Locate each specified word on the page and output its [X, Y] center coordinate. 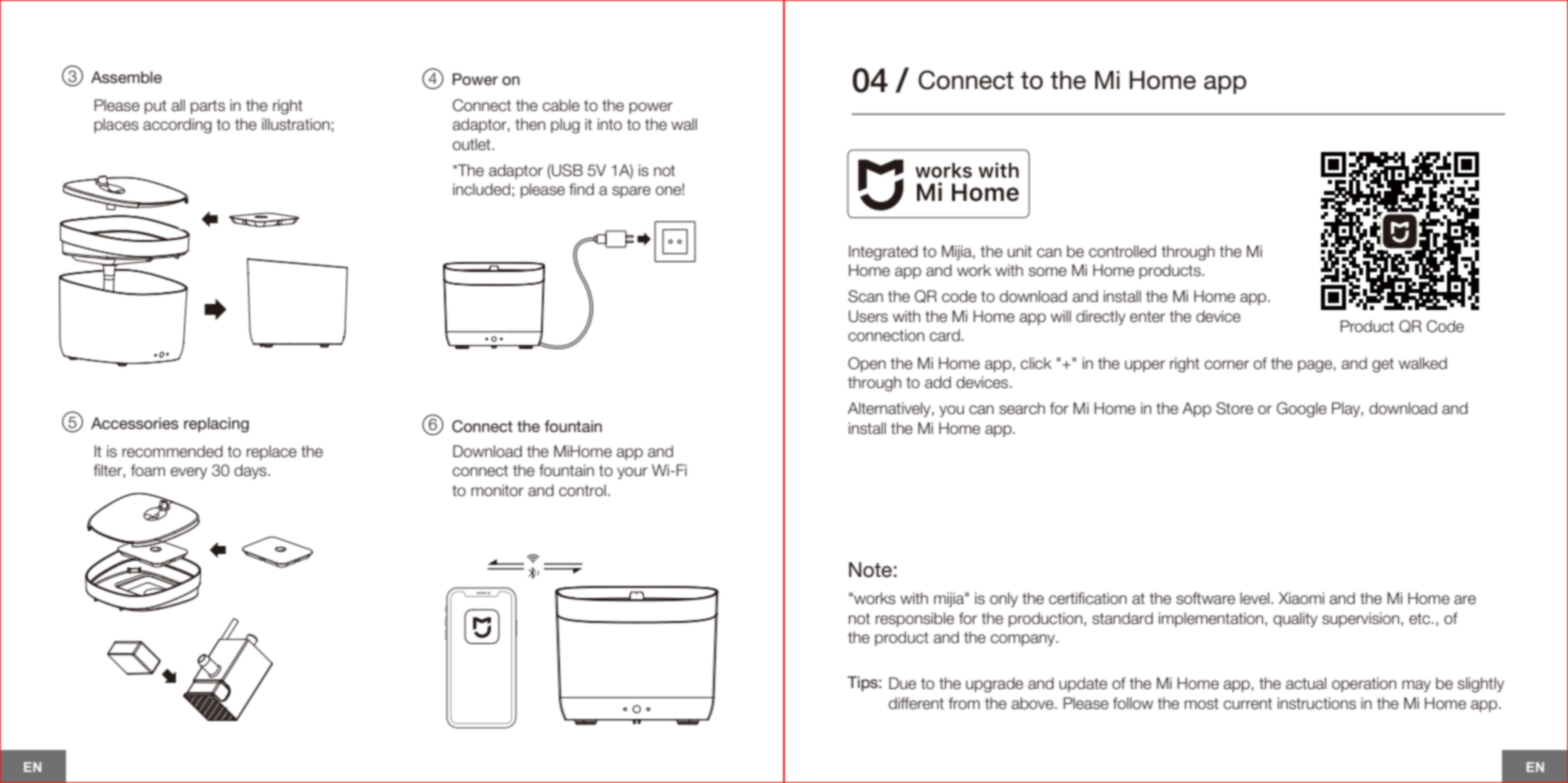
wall [684, 124]
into [610, 124]
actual [1306, 683]
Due [902, 683]
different [916, 703]
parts [208, 107]
